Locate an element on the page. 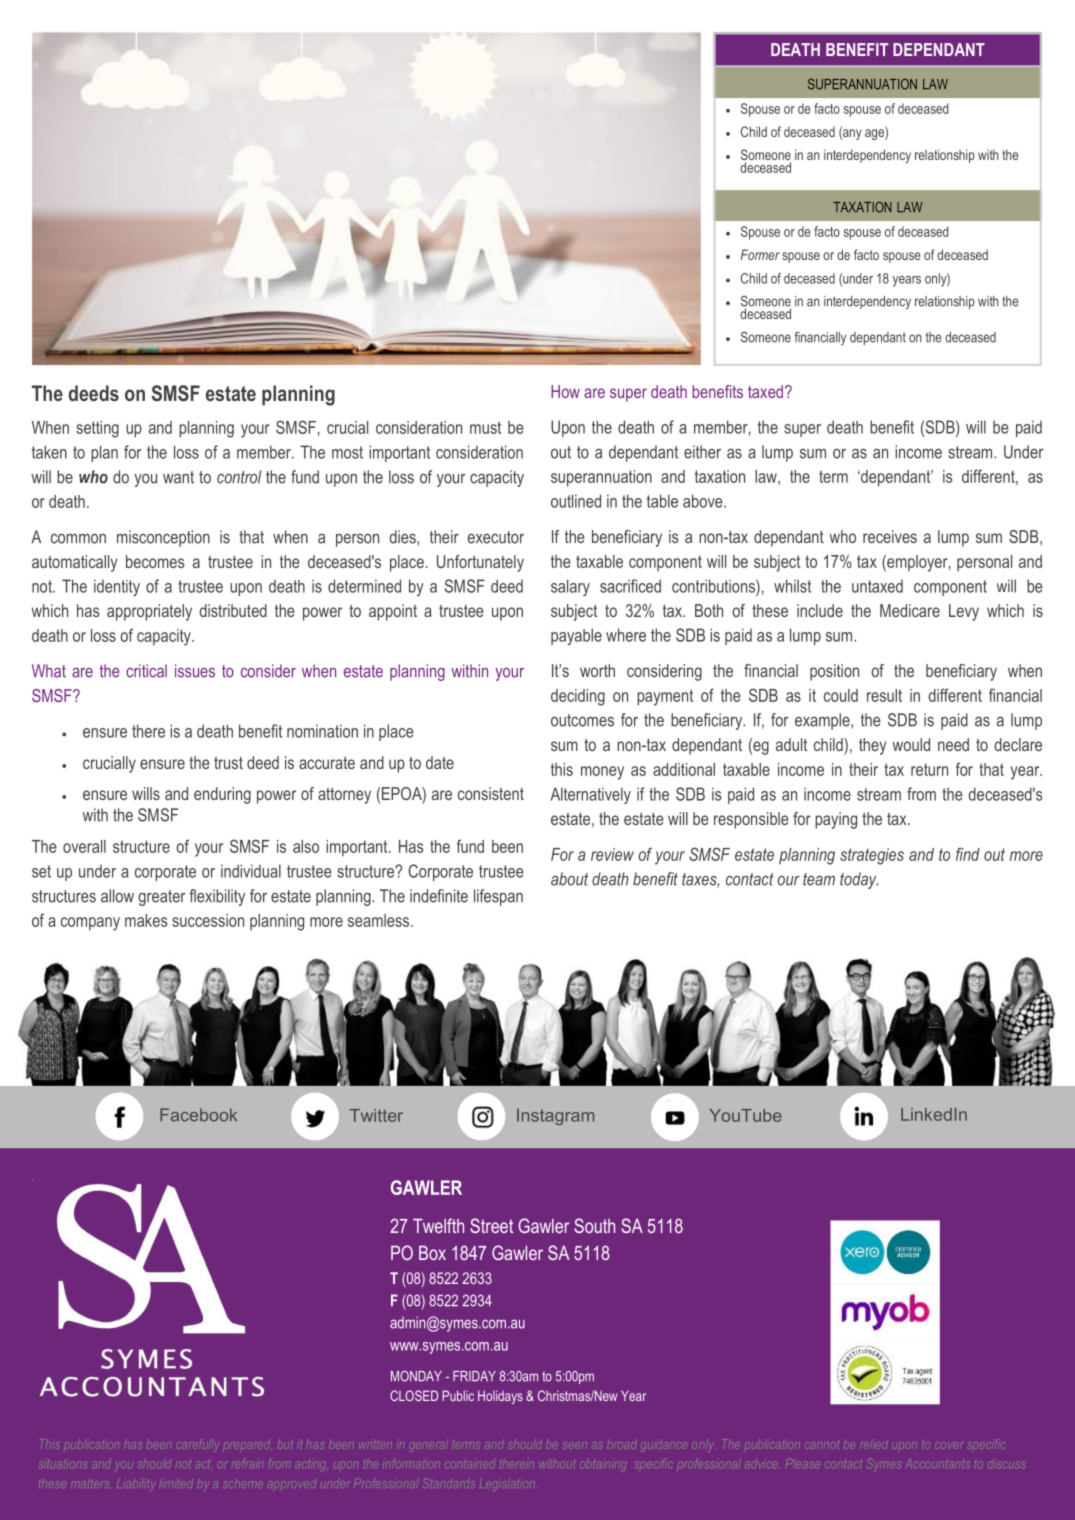 The width and height of the image is (1075, 1520). makes is located at coordinates (146, 920).
